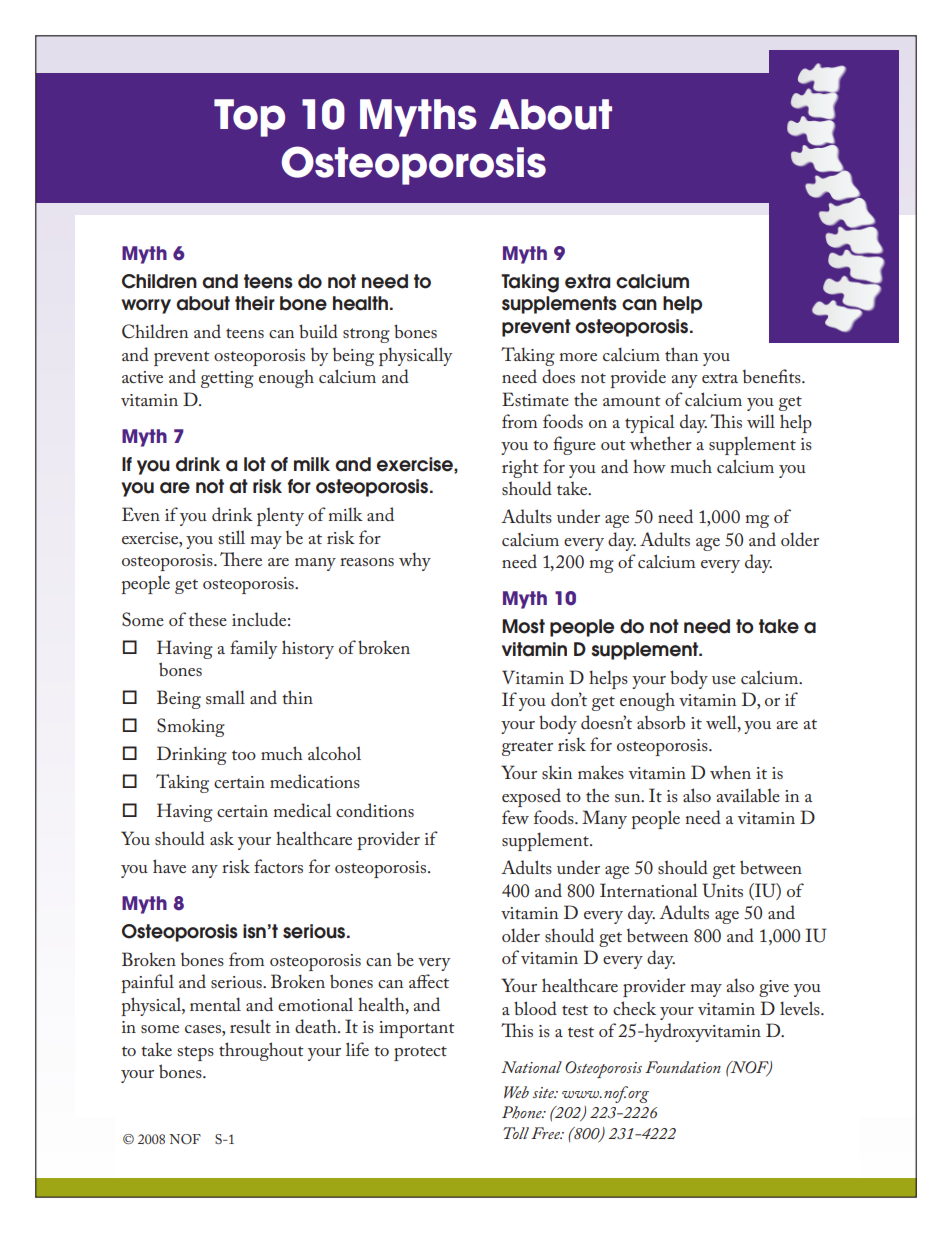 The width and height of the screenshot is (952, 1233). Describe the element at coordinates (724, 680) in the screenshot. I see `use` at that location.
